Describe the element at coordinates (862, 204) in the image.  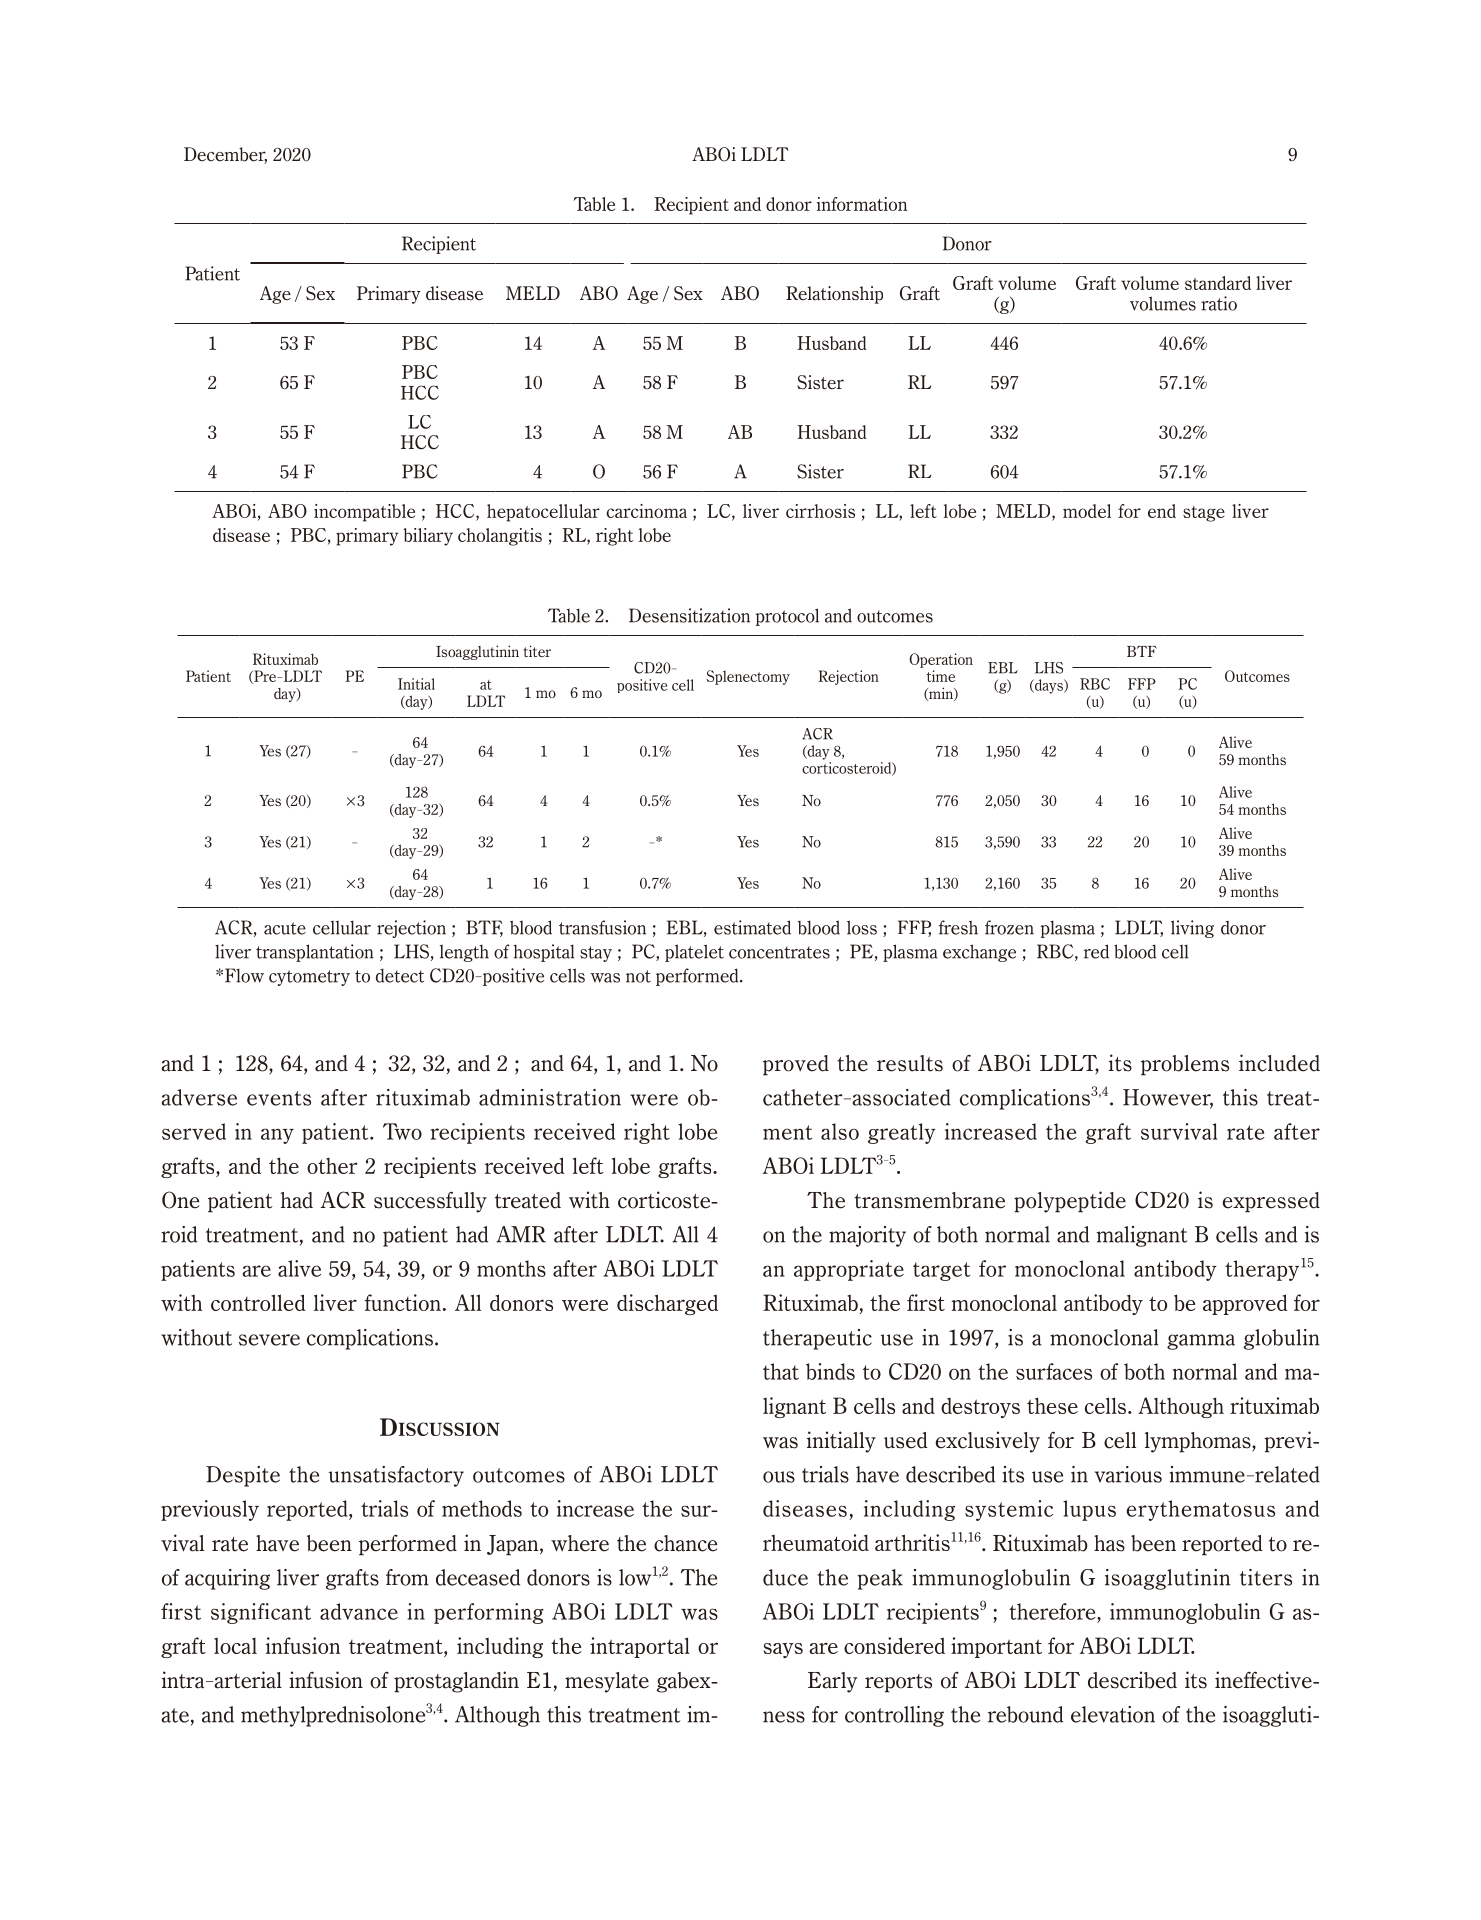
I see `information` at that location.
